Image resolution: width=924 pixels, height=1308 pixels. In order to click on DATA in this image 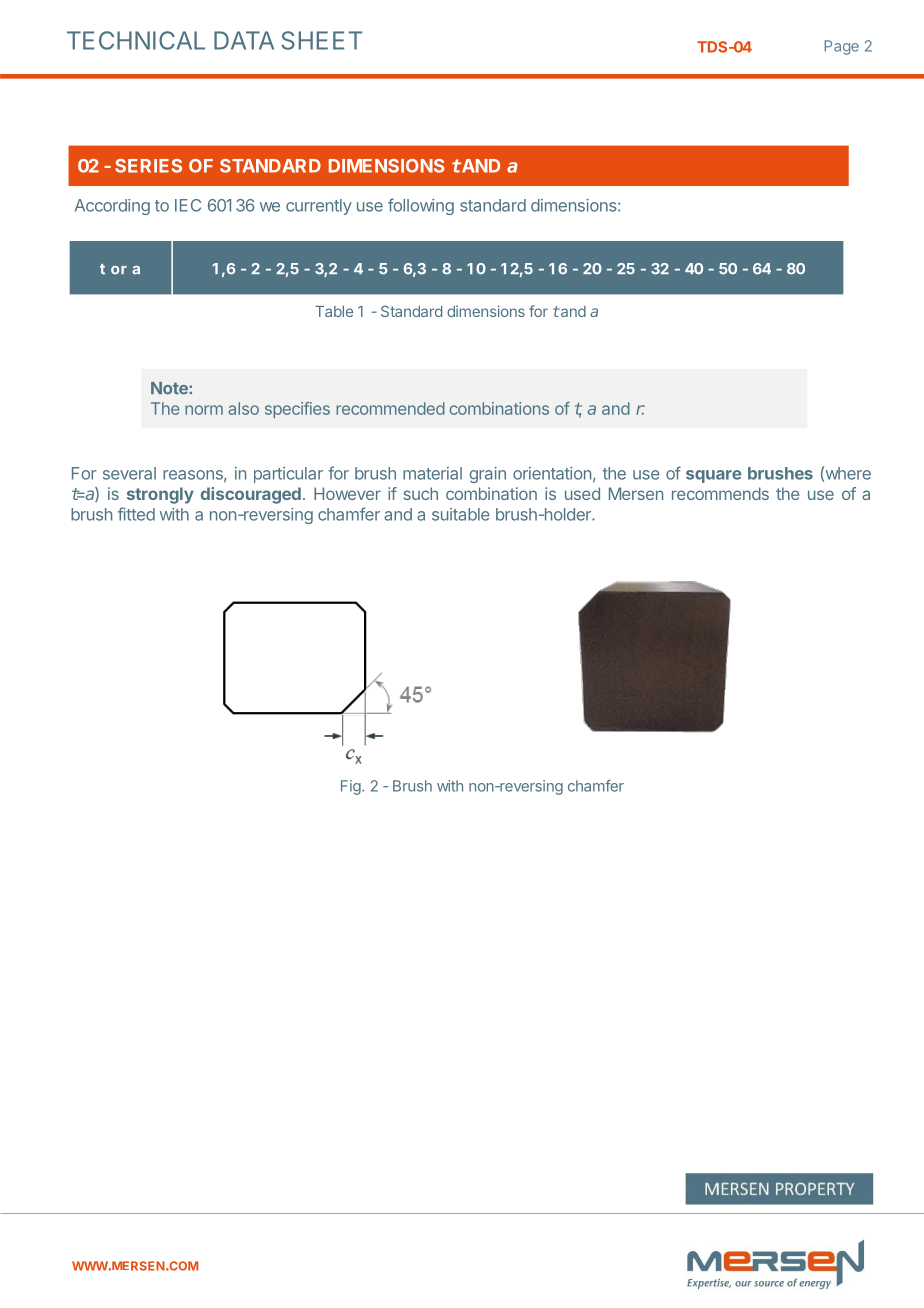, I will do `click(244, 40)`.
